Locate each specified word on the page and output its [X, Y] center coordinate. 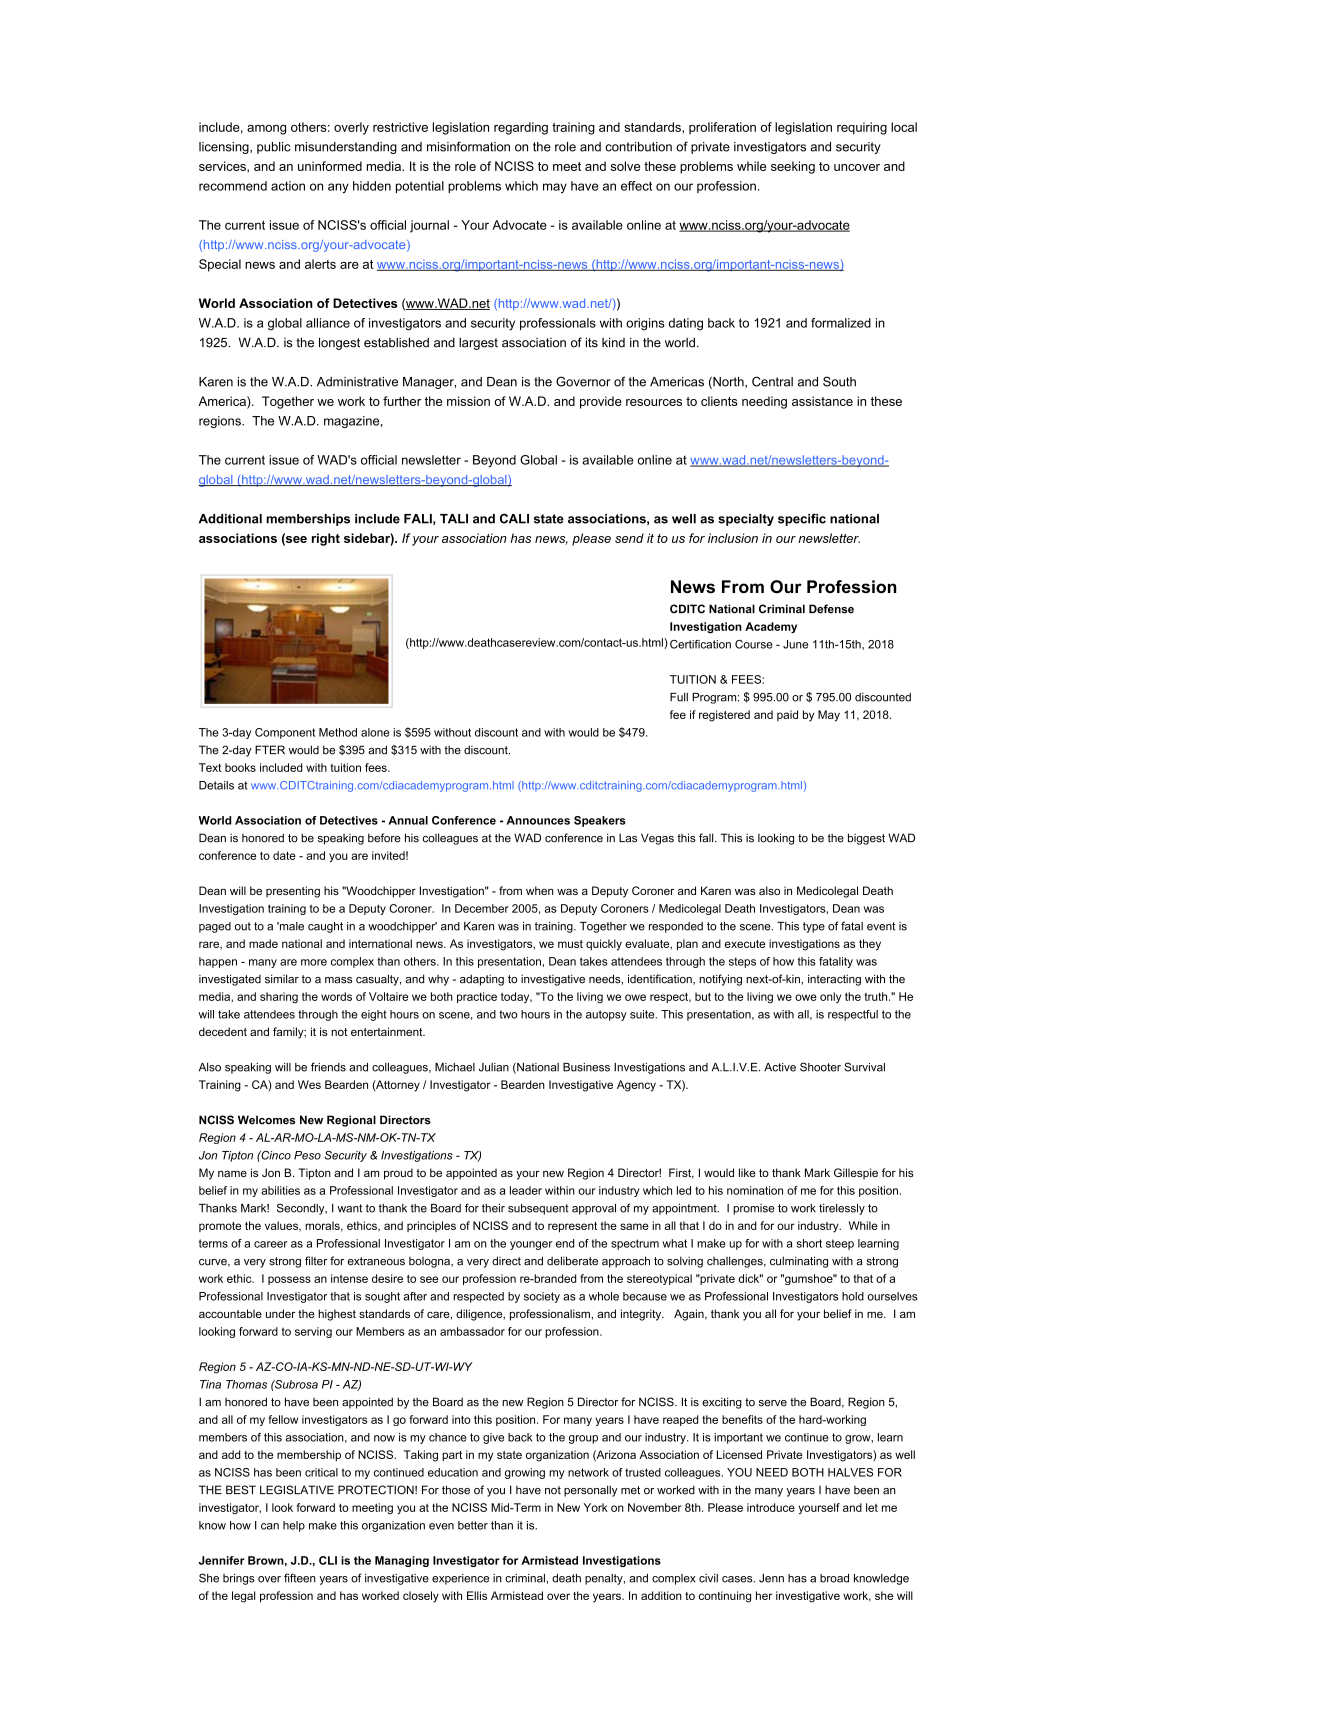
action [288, 186]
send [629, 538]
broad [834, 1578]
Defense [831, 609]
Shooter [820, 1067]
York [596, 1507]
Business [586, 1067]
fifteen [300, 1578]
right [326, 539]
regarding [521, 128]
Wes [309, 1084]
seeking [793, 167]
